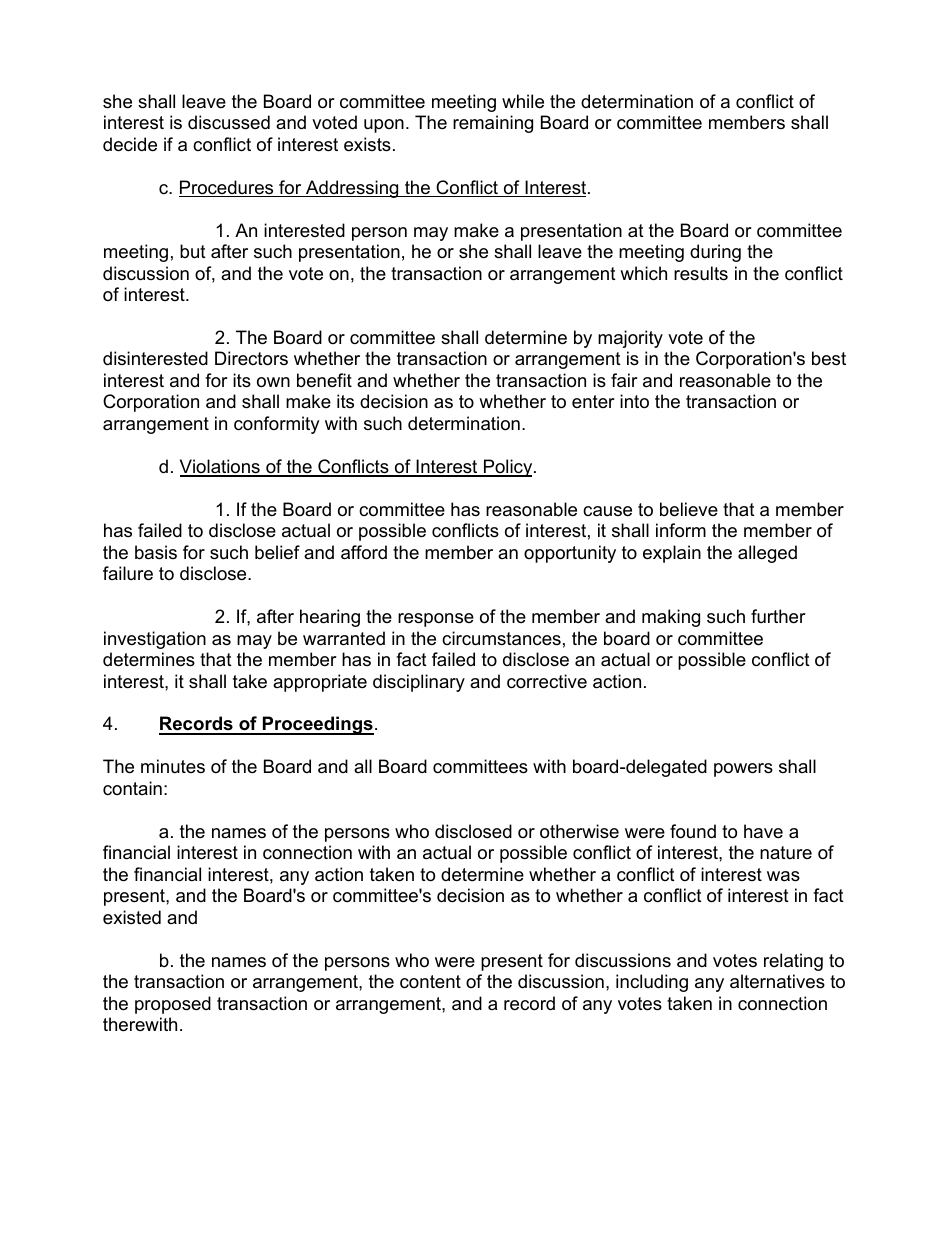  What do you see at coordinates (173, 766) in the image?
I see `minutes` at bounding box center [173, 766].
